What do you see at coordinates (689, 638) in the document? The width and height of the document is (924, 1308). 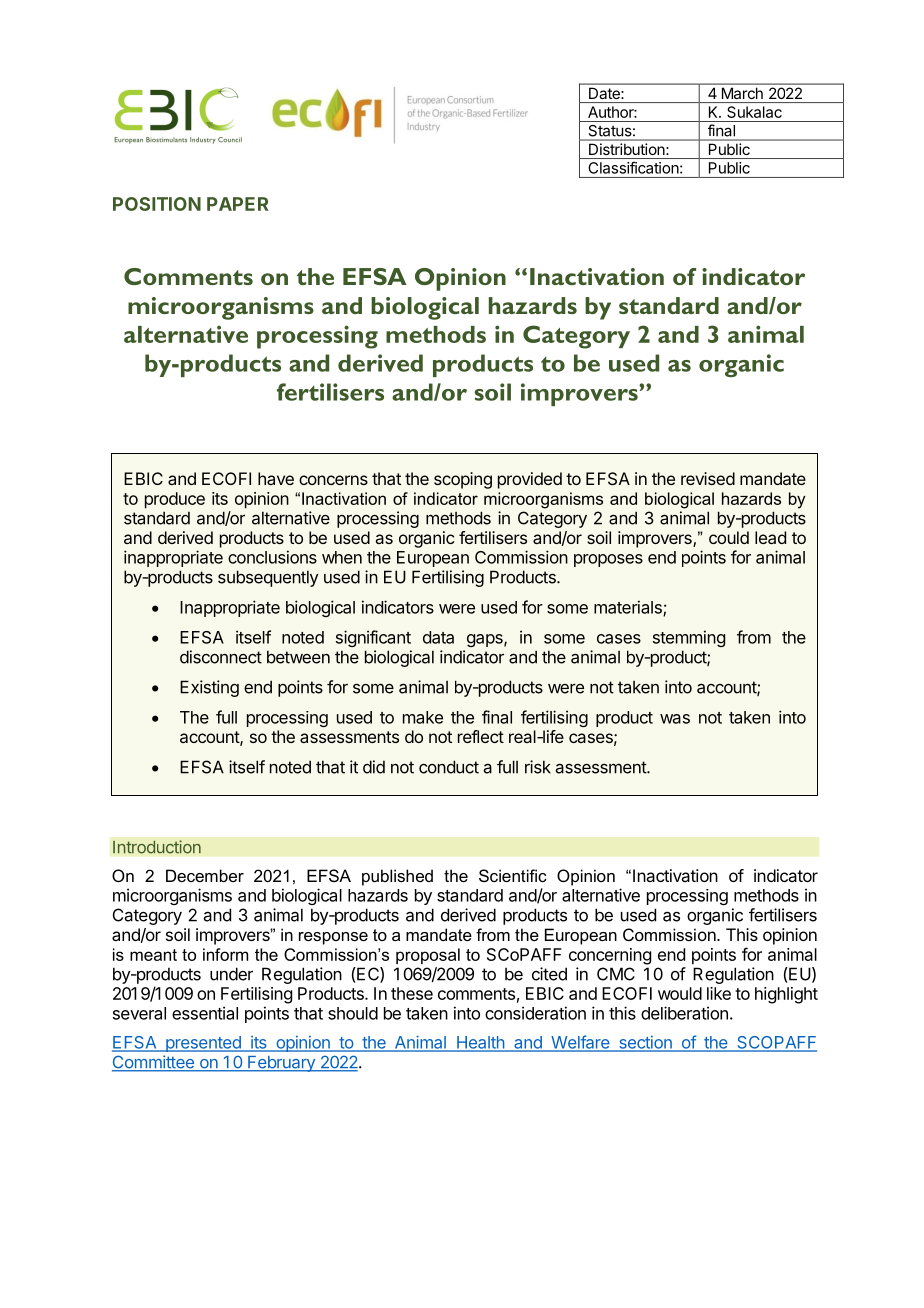 I see `stemming` at bounding box center [689, 638].
